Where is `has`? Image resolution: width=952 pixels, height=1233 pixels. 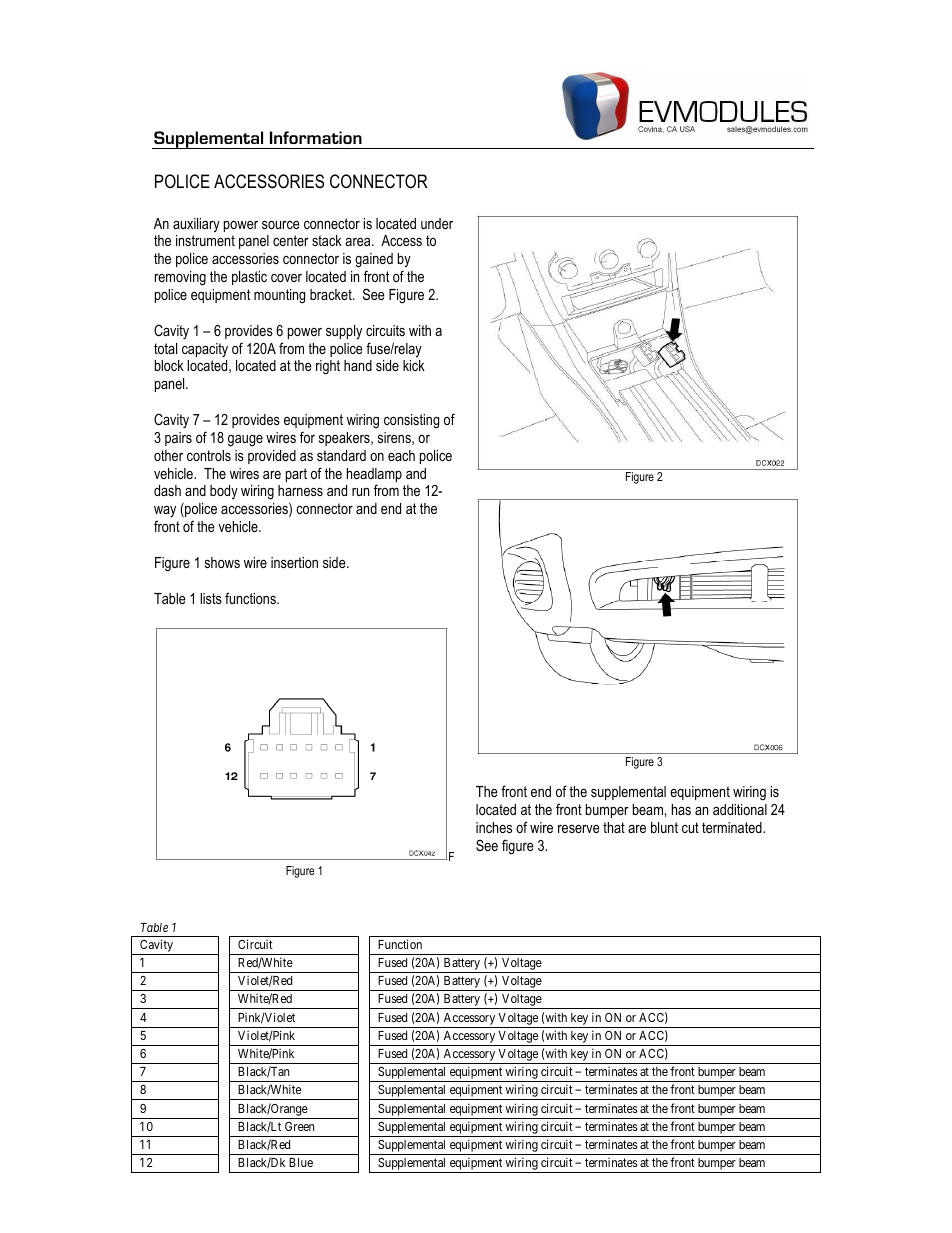
has is located at coordinates (681, 809).
